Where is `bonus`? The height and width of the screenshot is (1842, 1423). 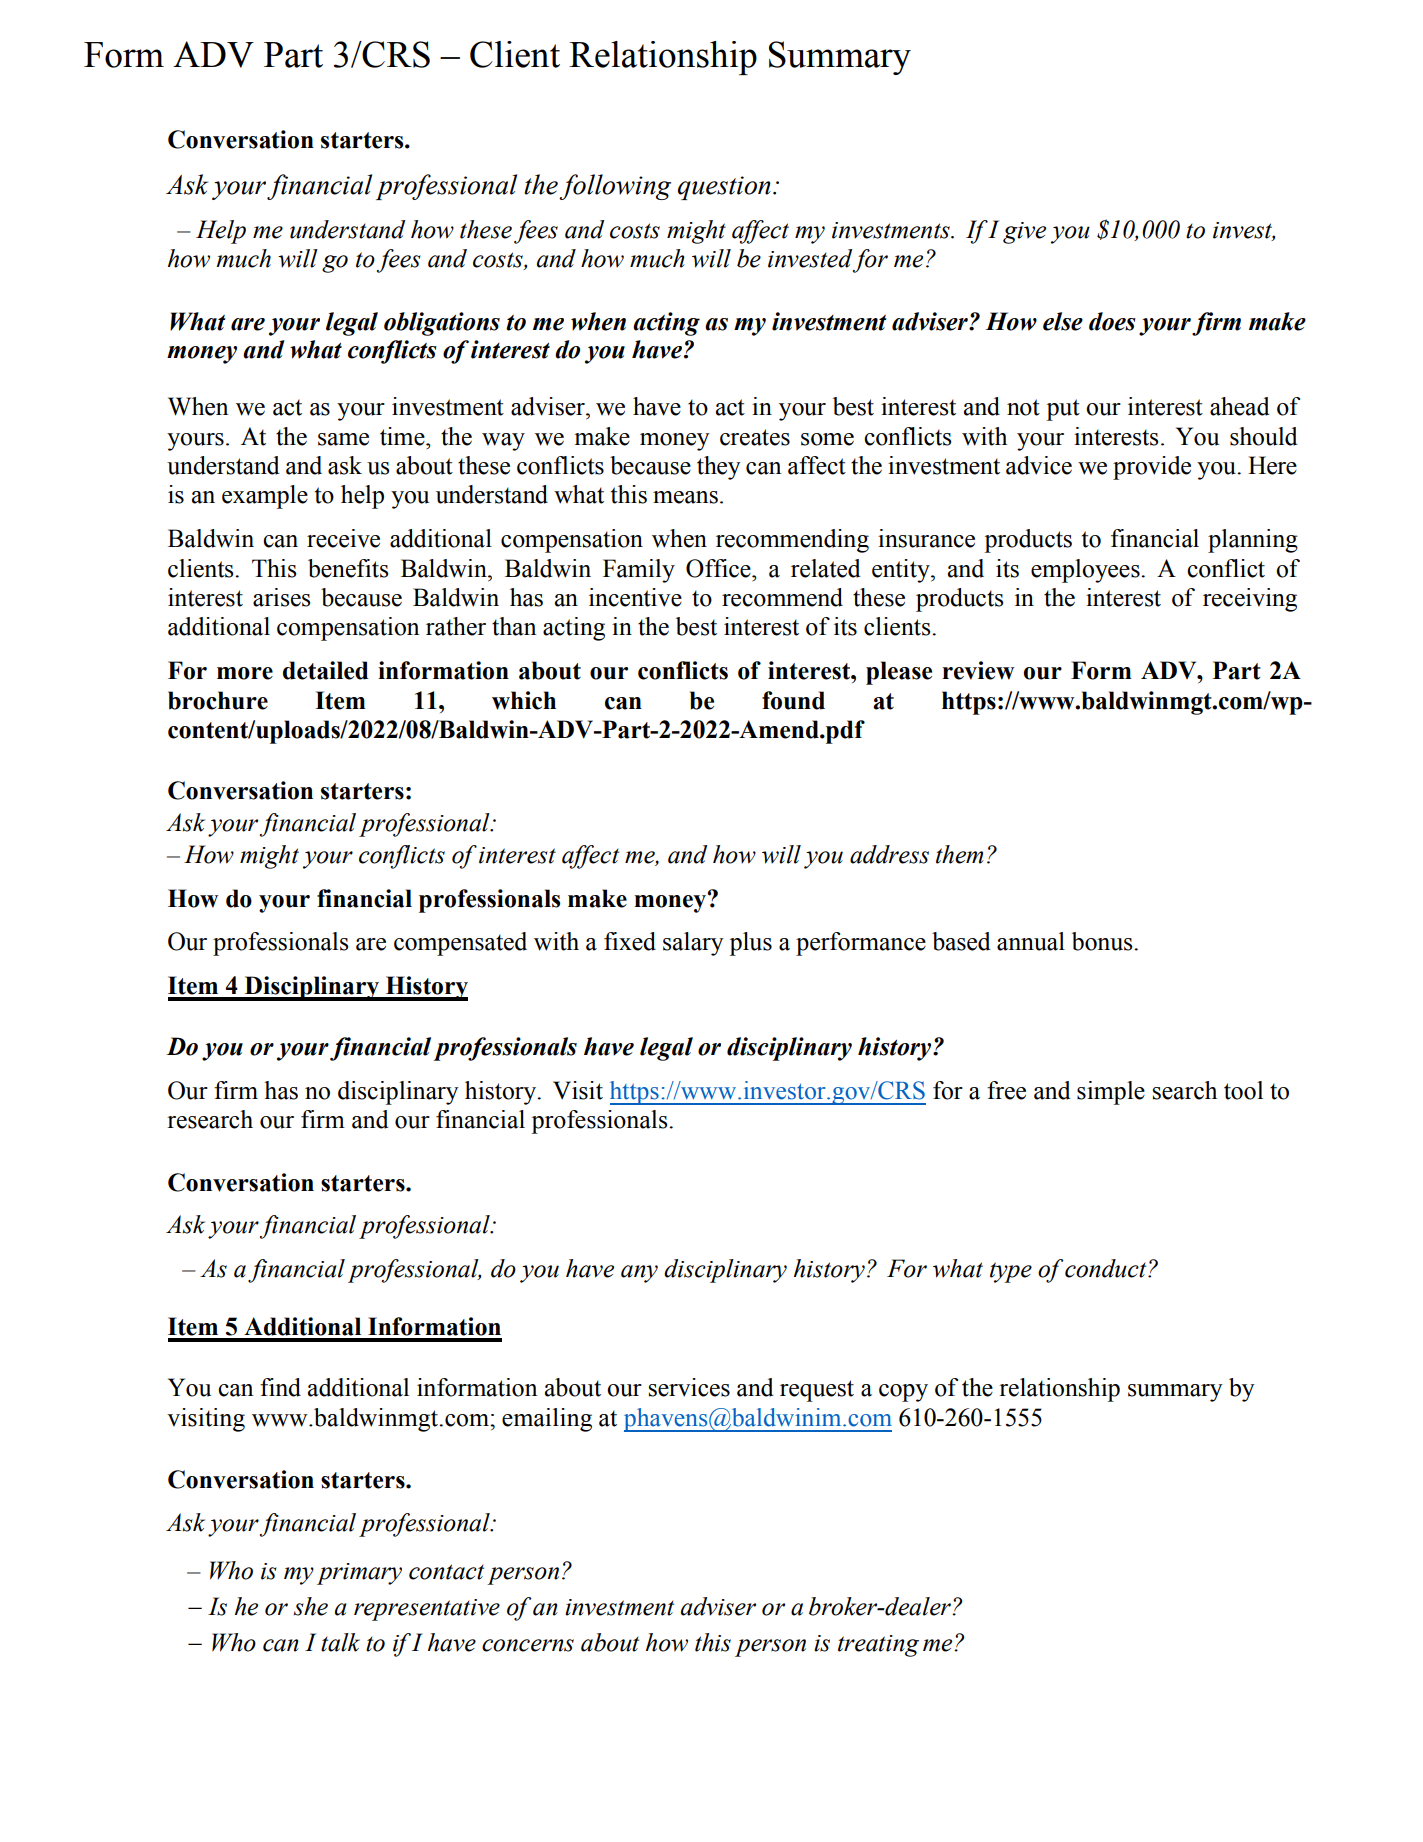
bonus is located at coordinates (1103, 941).
